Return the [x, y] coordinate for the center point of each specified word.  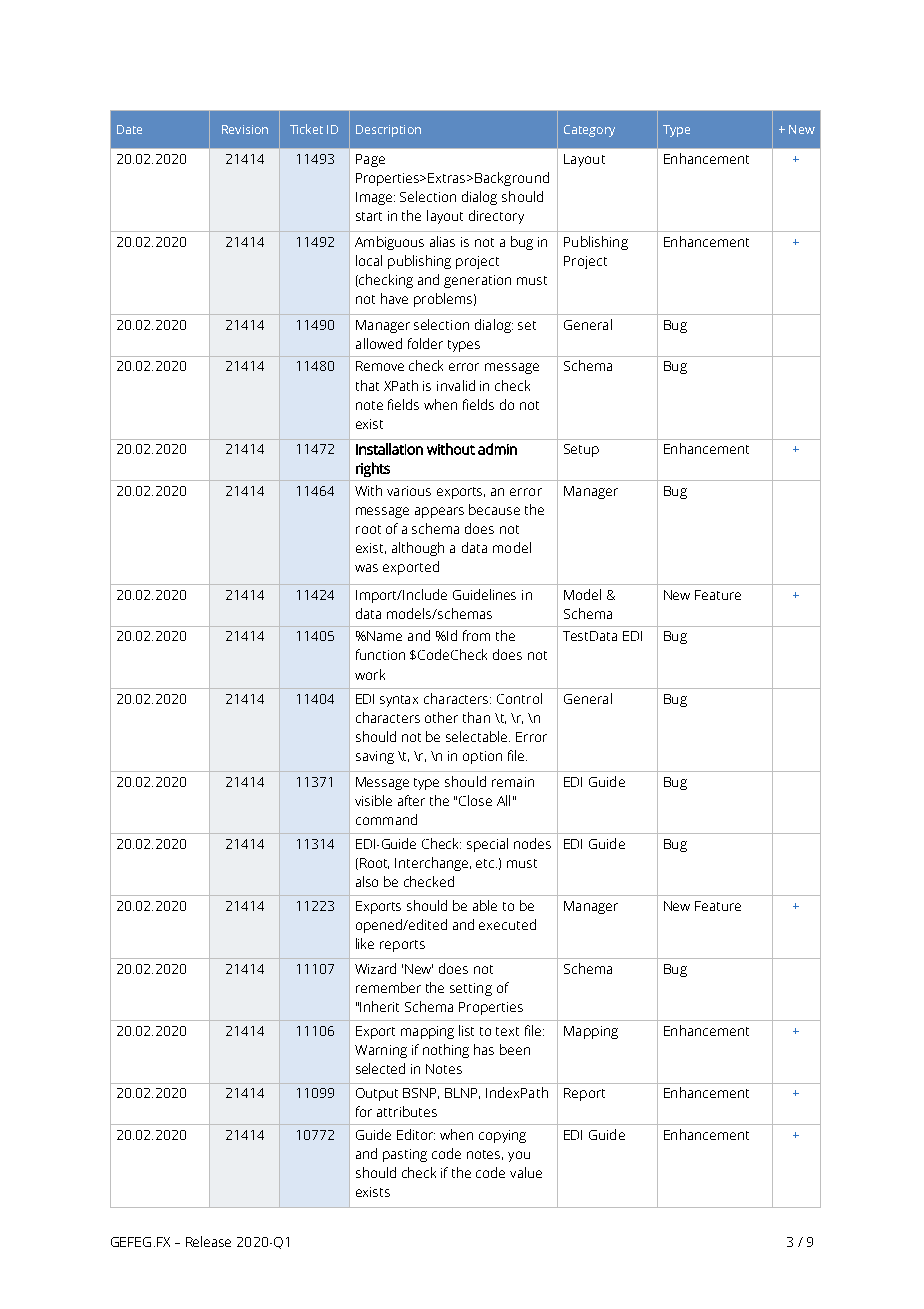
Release [208, 1241]
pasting [405, 1155]
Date [129, 129]
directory [496, 217]
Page [370, 160]
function [380, 654]
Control [519, 698]
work [370, 674]
